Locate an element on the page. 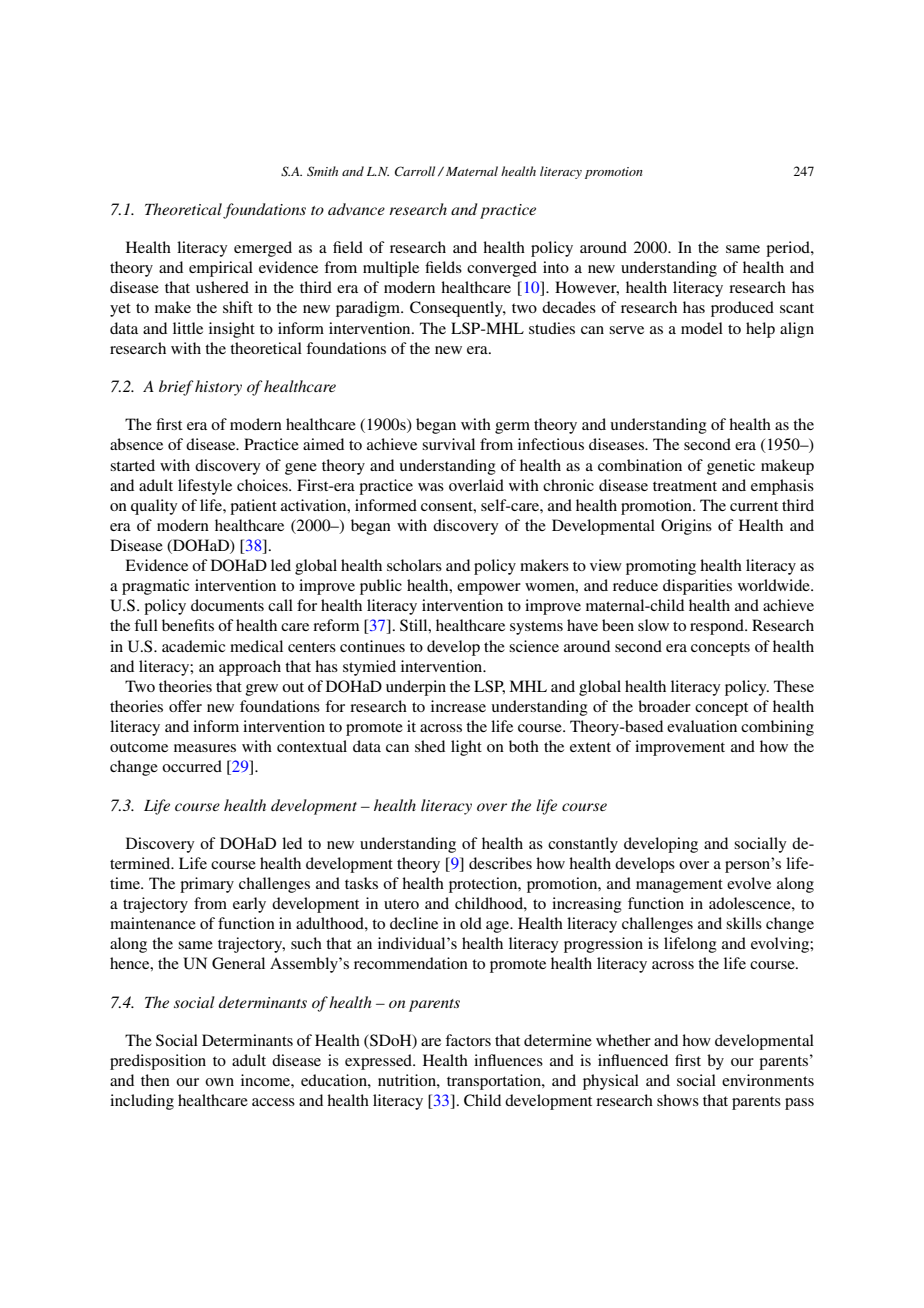 The width and height of the image is (924, 1308). history is located at coordinates (218, 388).
